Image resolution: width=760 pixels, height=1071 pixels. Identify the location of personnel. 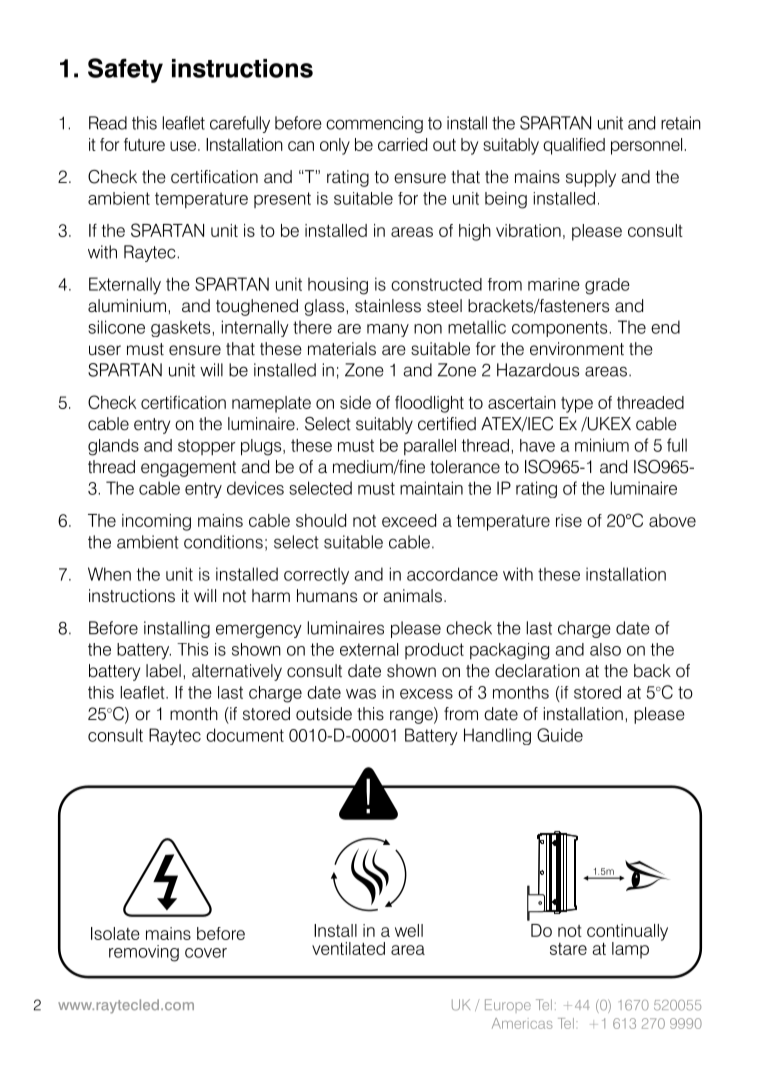
(646, 146).
